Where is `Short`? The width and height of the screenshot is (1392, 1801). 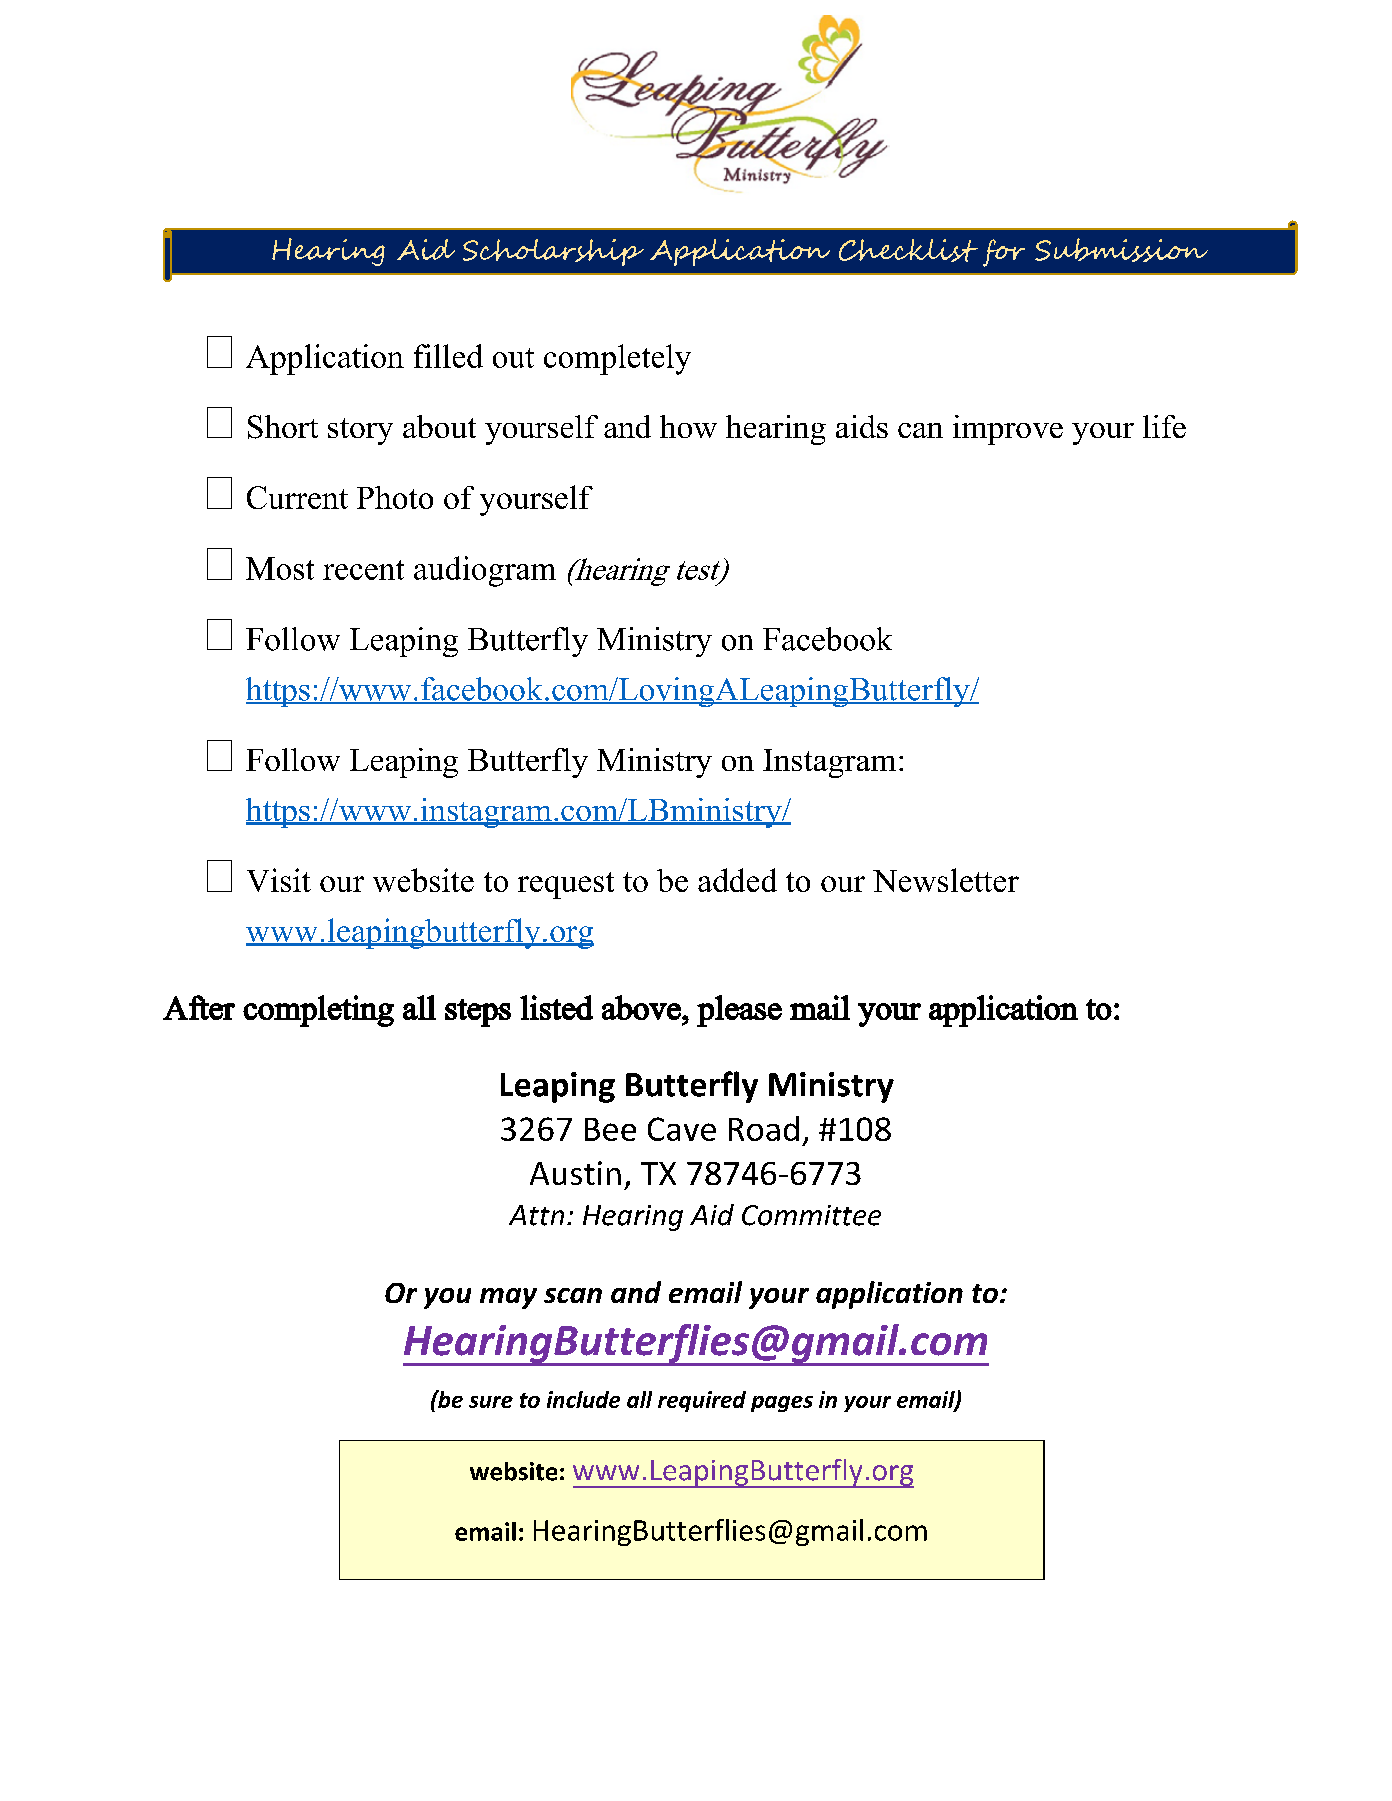
Short is located at coordinates (283, 427).
